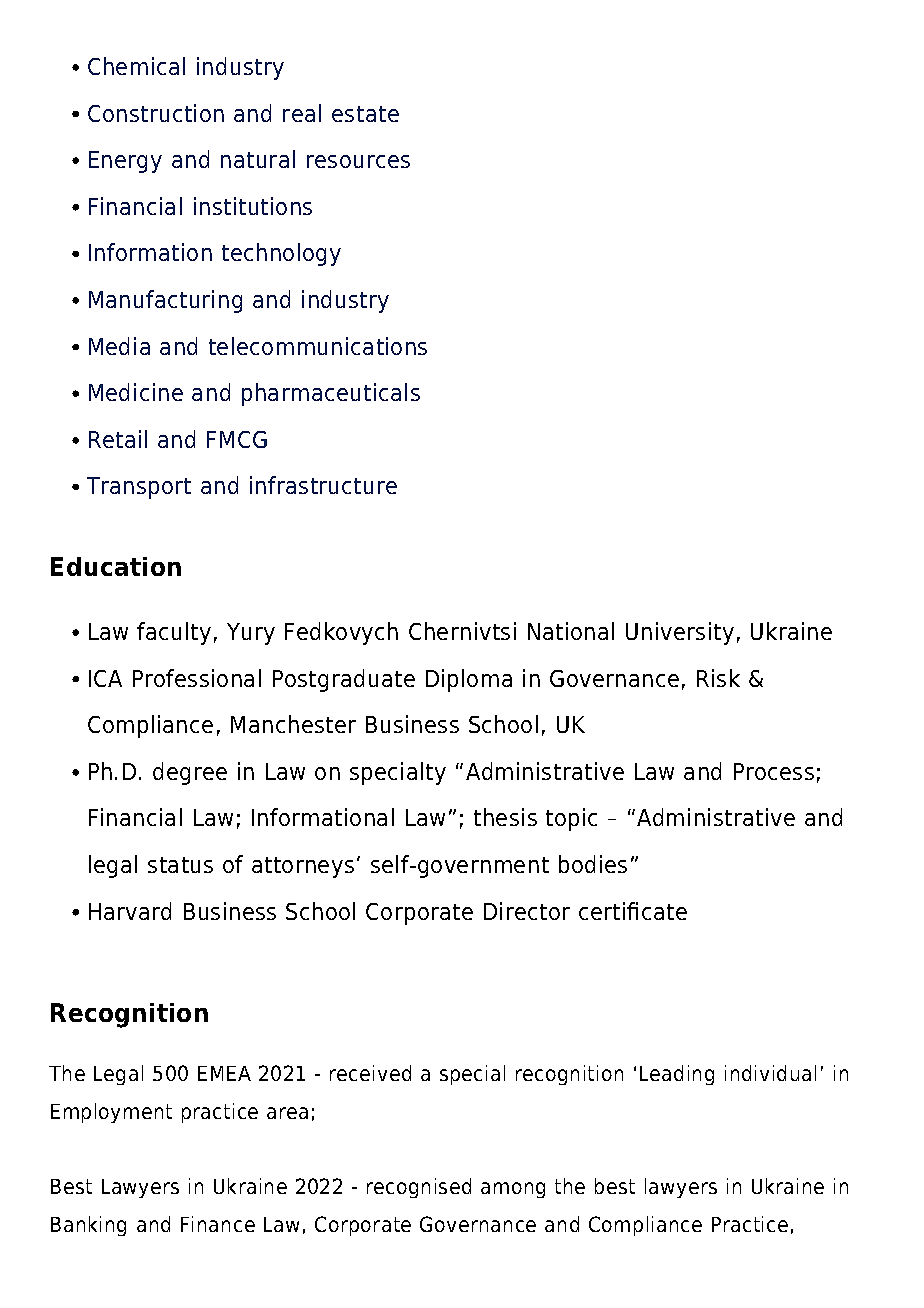 This page has width=924, height=1308. I want to click on Education, so click(116, 566).
